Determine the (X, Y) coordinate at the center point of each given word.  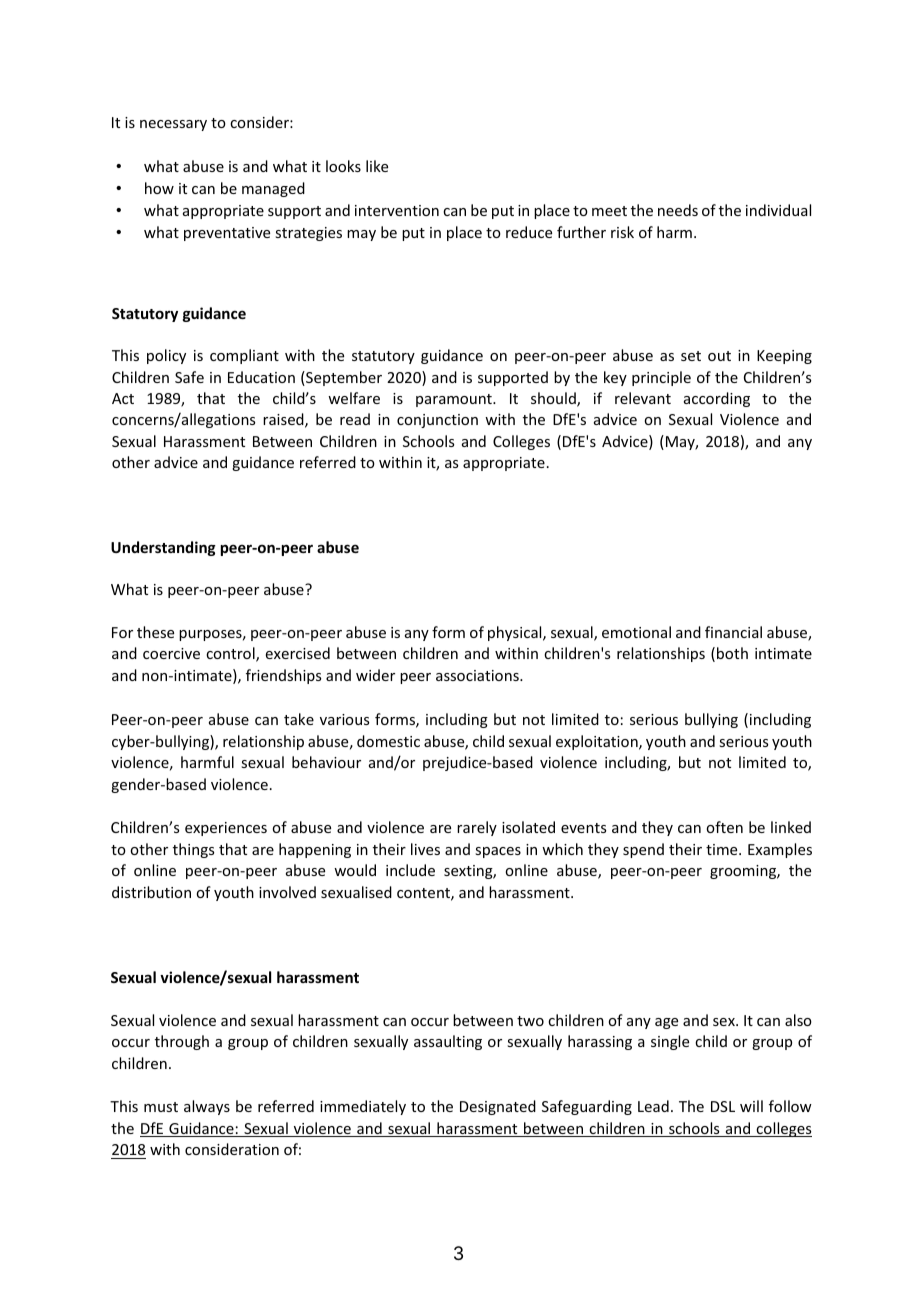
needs (678, 210)
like (377, 166)
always (207, 1107)
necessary (173, 125)
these (155, 632)
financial (733, 632)
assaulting (448, 1042)
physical (516, 633)
